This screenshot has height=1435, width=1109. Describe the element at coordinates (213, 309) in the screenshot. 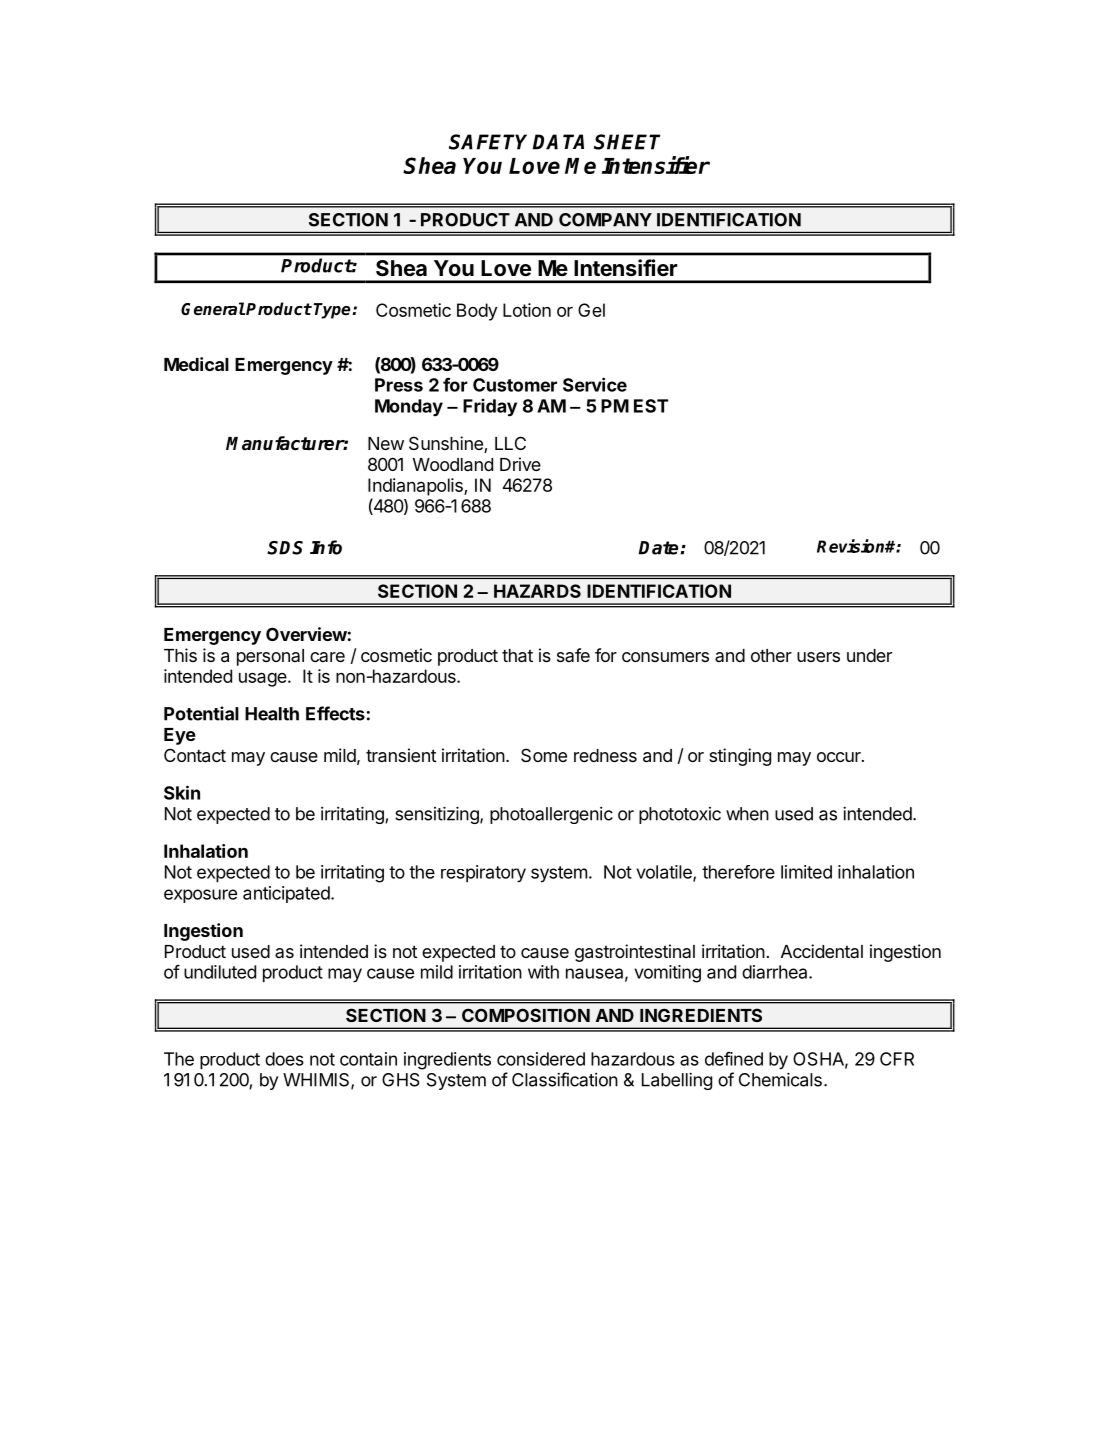

I see `General` at that location.
